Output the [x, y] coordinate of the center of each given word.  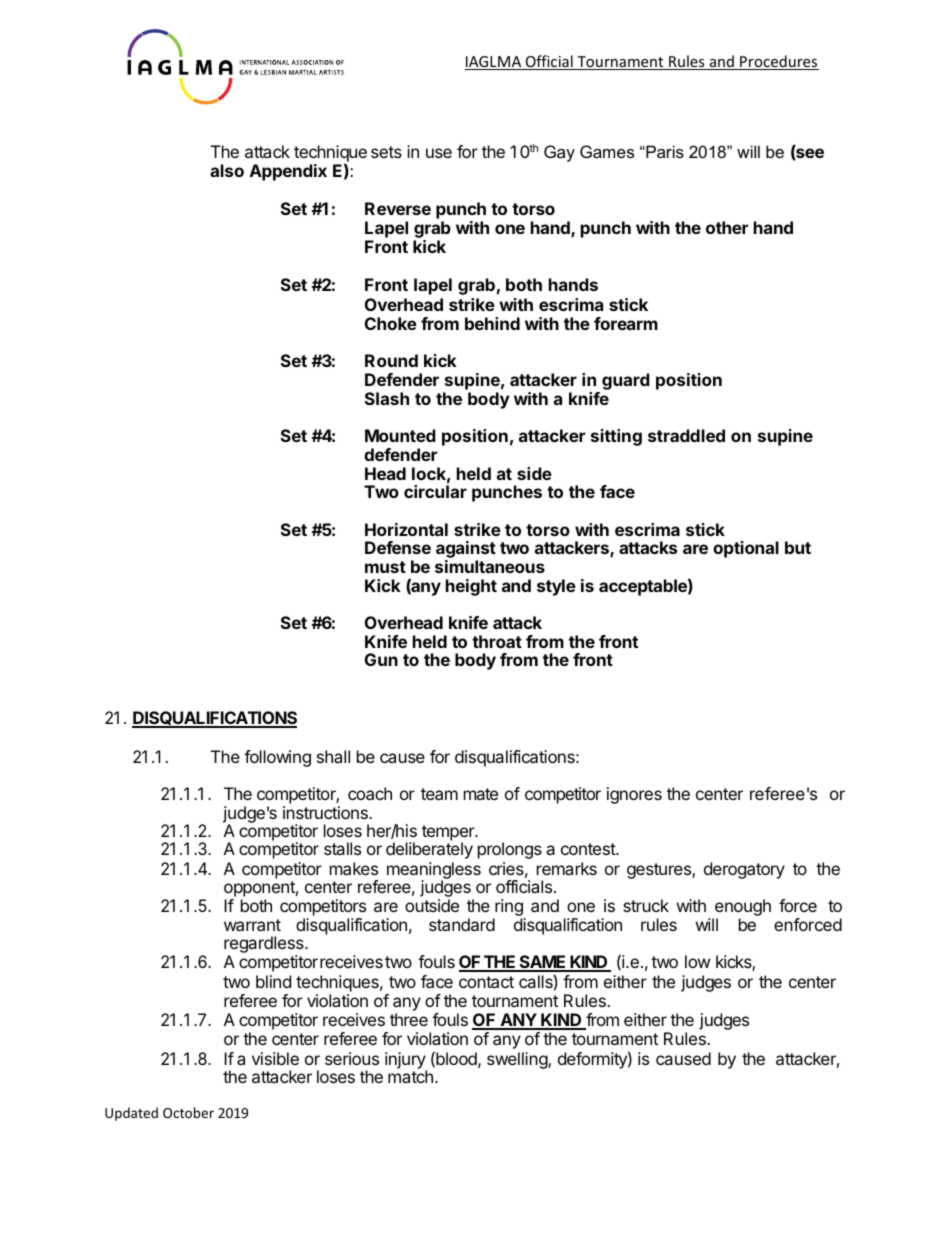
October [188, 1112]
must [385, 567]
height [471, 587]
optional [746, 549]
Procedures [778, 62]
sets [386, 152]
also [227, 170]
